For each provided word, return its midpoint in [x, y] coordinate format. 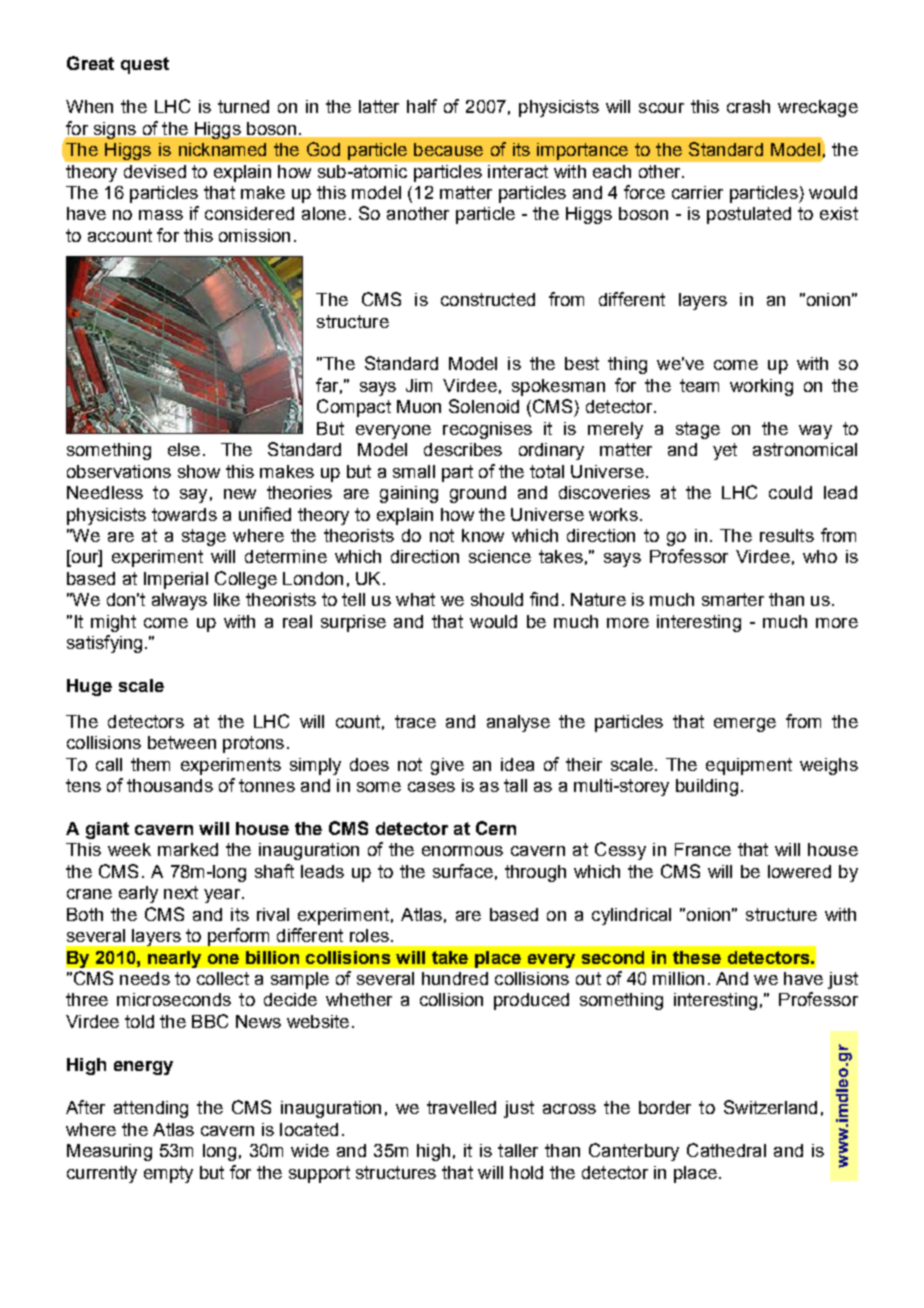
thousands [170, 785]
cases [431, 787]
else [184, 449]
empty [168, 1174]
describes [463, 449]
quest [145, 65]
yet [725, 451]
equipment [749, 766]
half [422, 106]
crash [748, 106]
